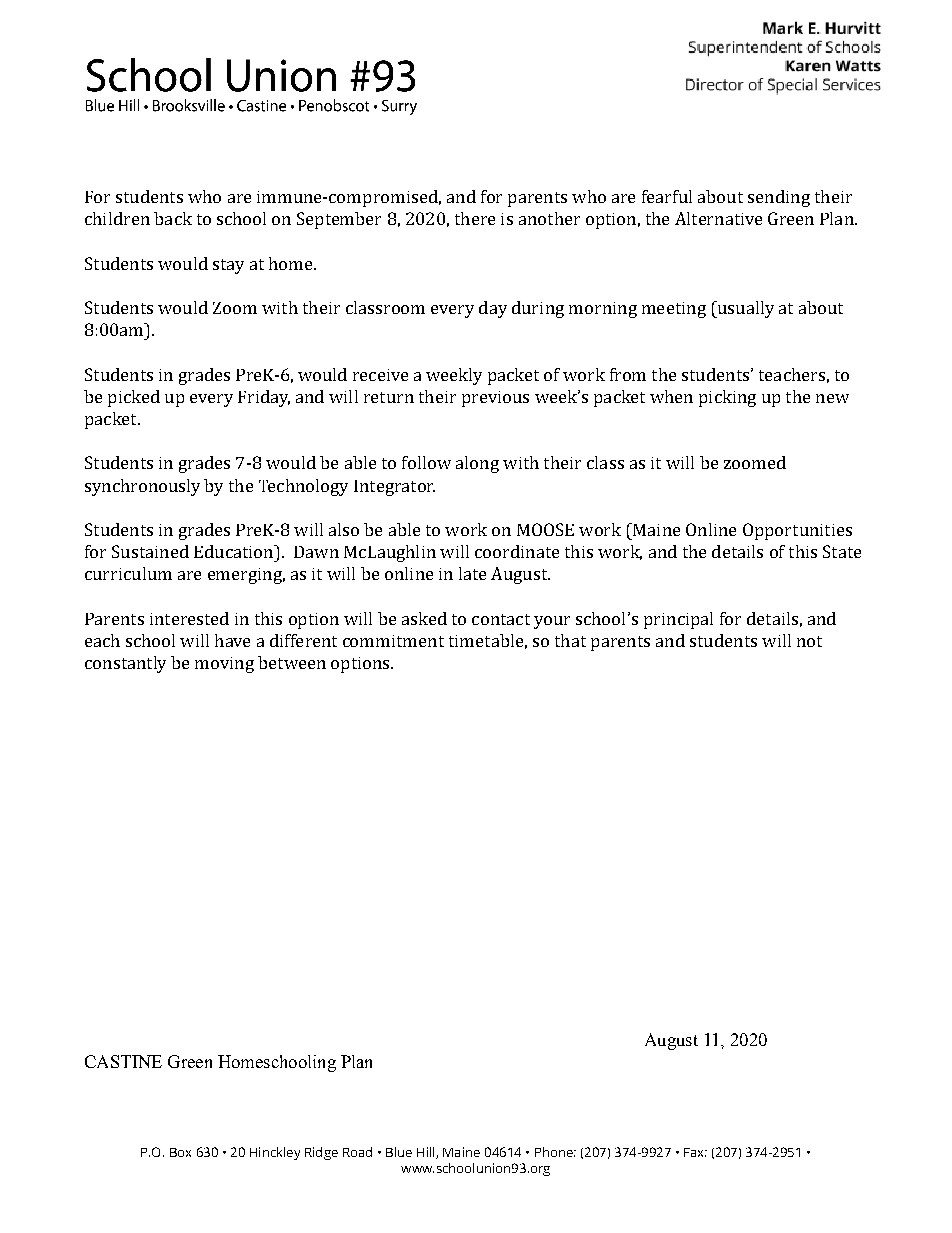 The image size is (952, 1233). Describe the element at coordinates (797, 531) in the screenshot. I see `Opportunities` at that location.
